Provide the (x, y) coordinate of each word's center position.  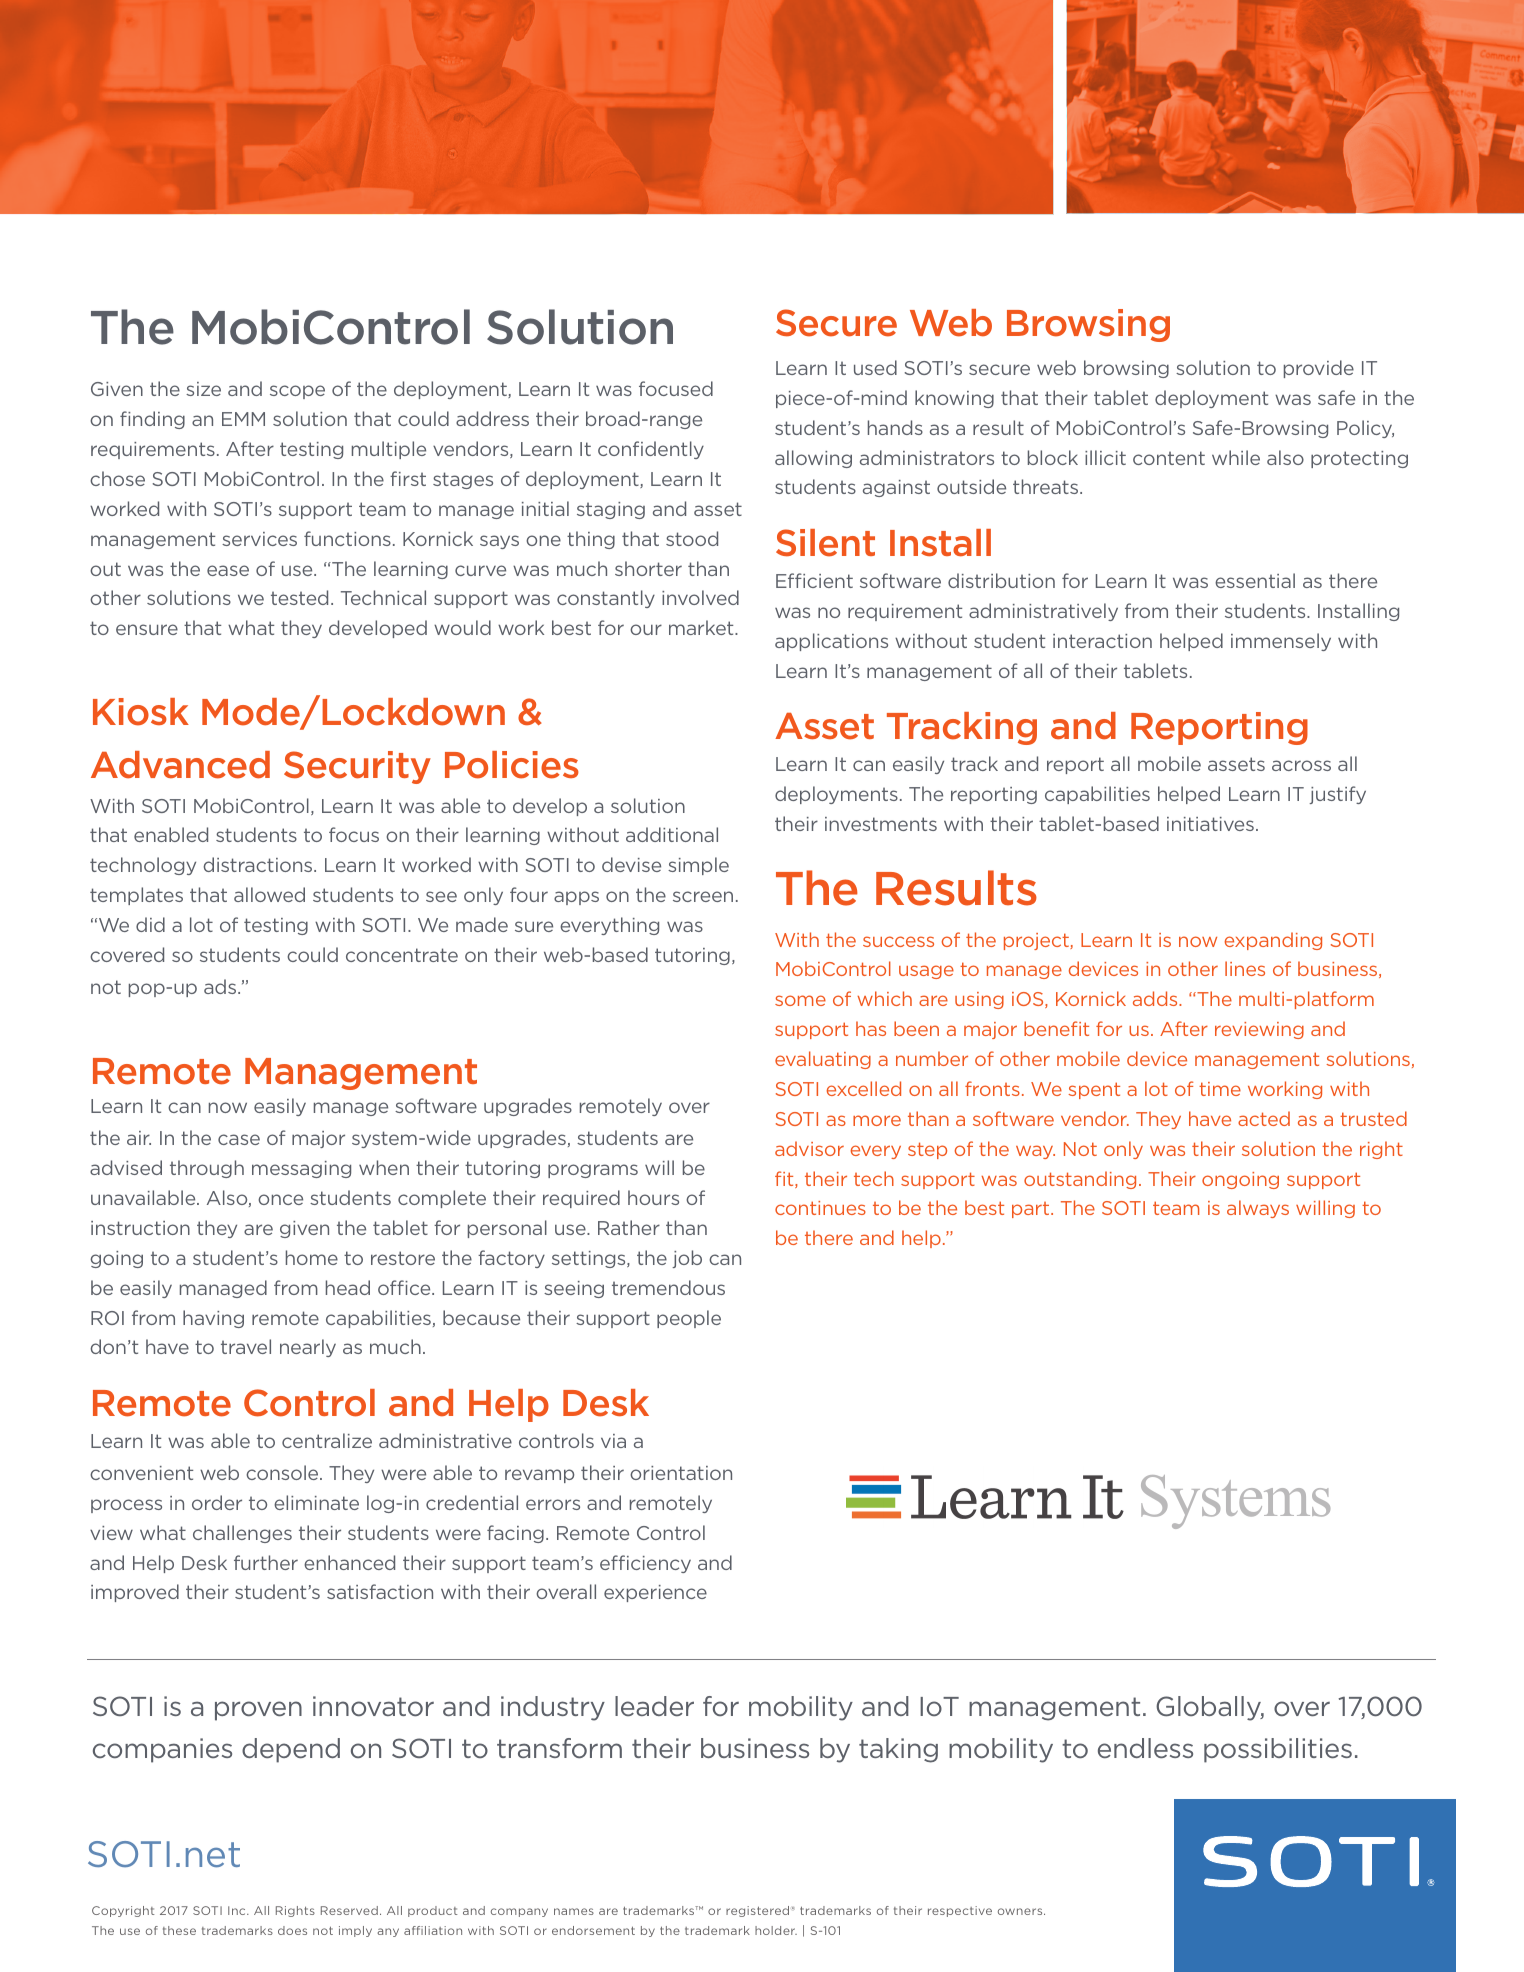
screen (703, 896)
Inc (238, 1910)
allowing (813, 459)
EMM (243, 419)
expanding (1273, 941)
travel (246, 1346)
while (1236, 457)
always (1258, 1209)
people (689, 1319)
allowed (269, 894)
